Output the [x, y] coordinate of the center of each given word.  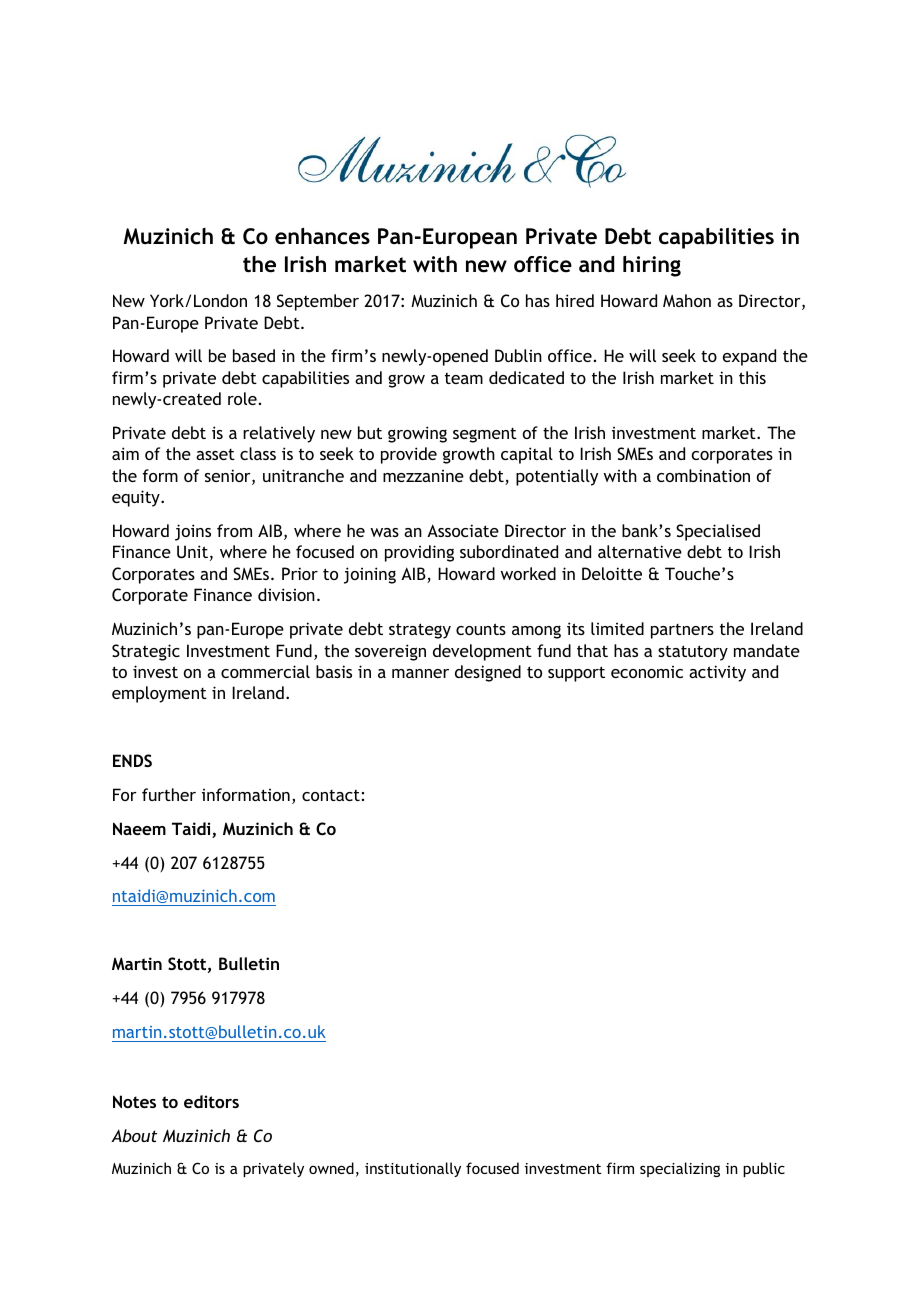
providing [419, 553]
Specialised [718, 532]
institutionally [413, 1169]
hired [575, 300]
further [169, 794]
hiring [652, 266]
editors [211, 1101]
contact [331, 795]
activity [717, 673]
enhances [322, 236]
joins [193, 532]
